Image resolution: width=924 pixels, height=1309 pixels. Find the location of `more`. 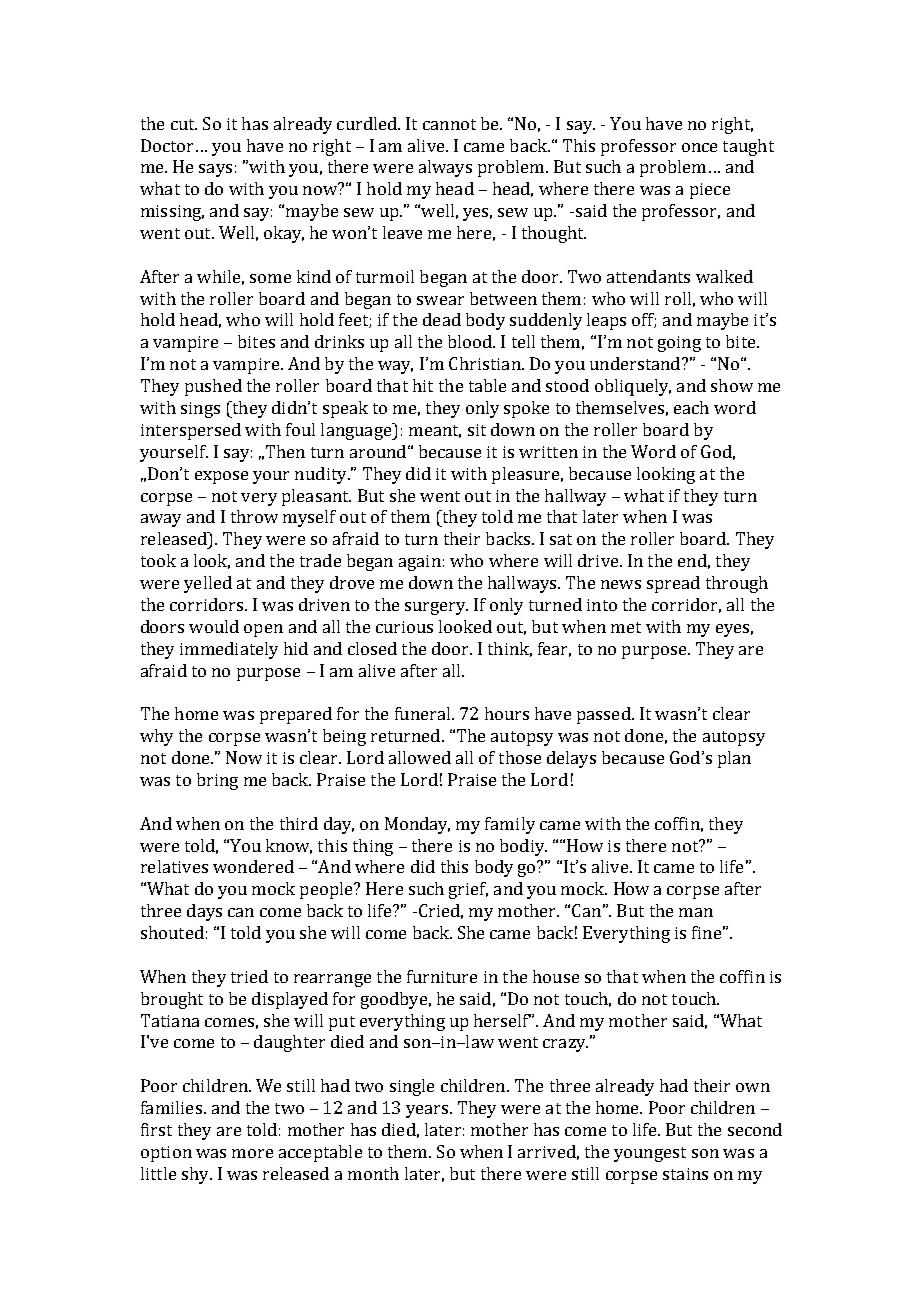

more is located at coordinates (252, 1153).
